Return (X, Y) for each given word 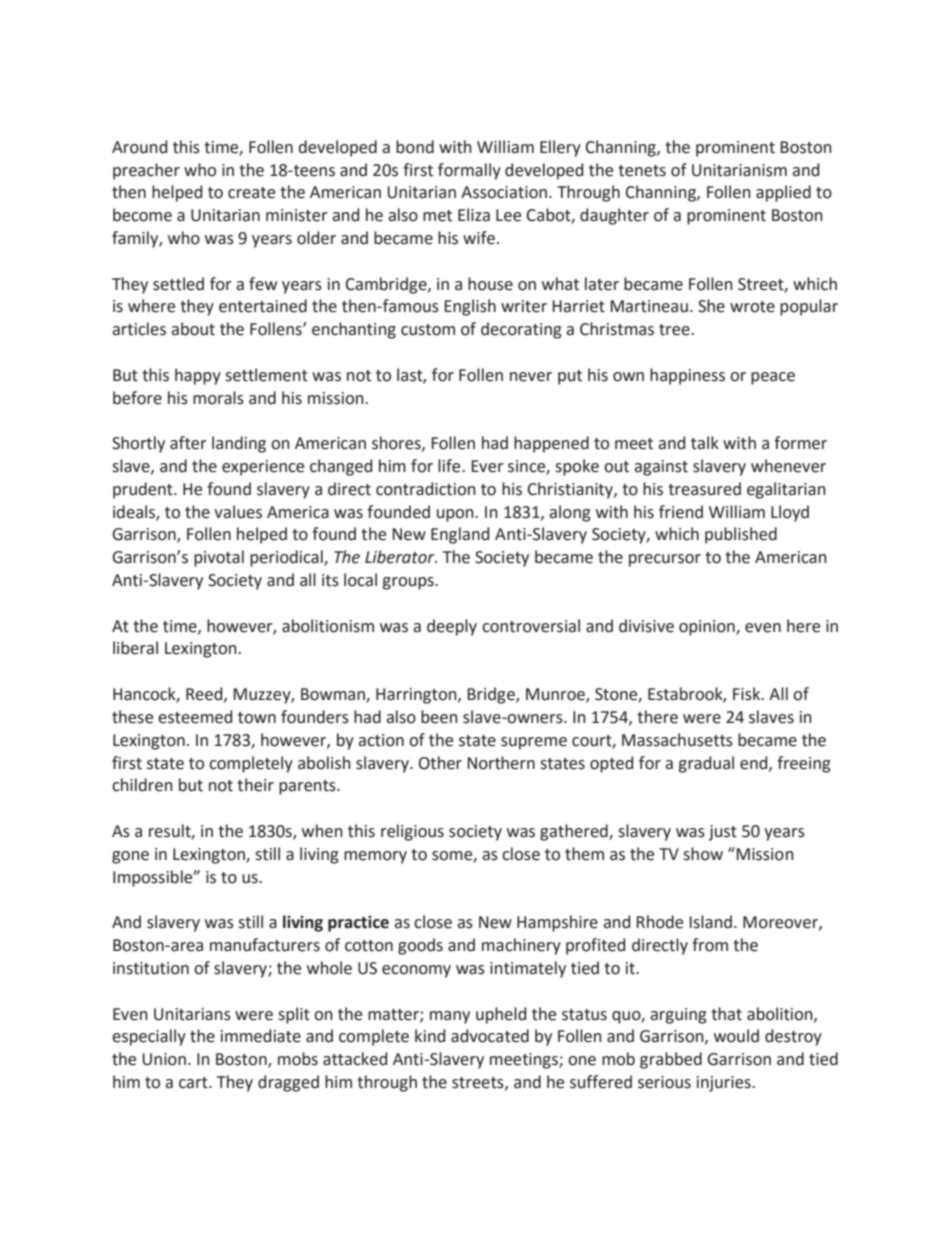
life (450, 466)
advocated (490, 1036)
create (251, 193)
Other (440, 763)
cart (194, 1083)
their (255, 785)
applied (783, 193)
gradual (706, 764)
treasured (704, 489)
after (188, 443)
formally (469, 171)
